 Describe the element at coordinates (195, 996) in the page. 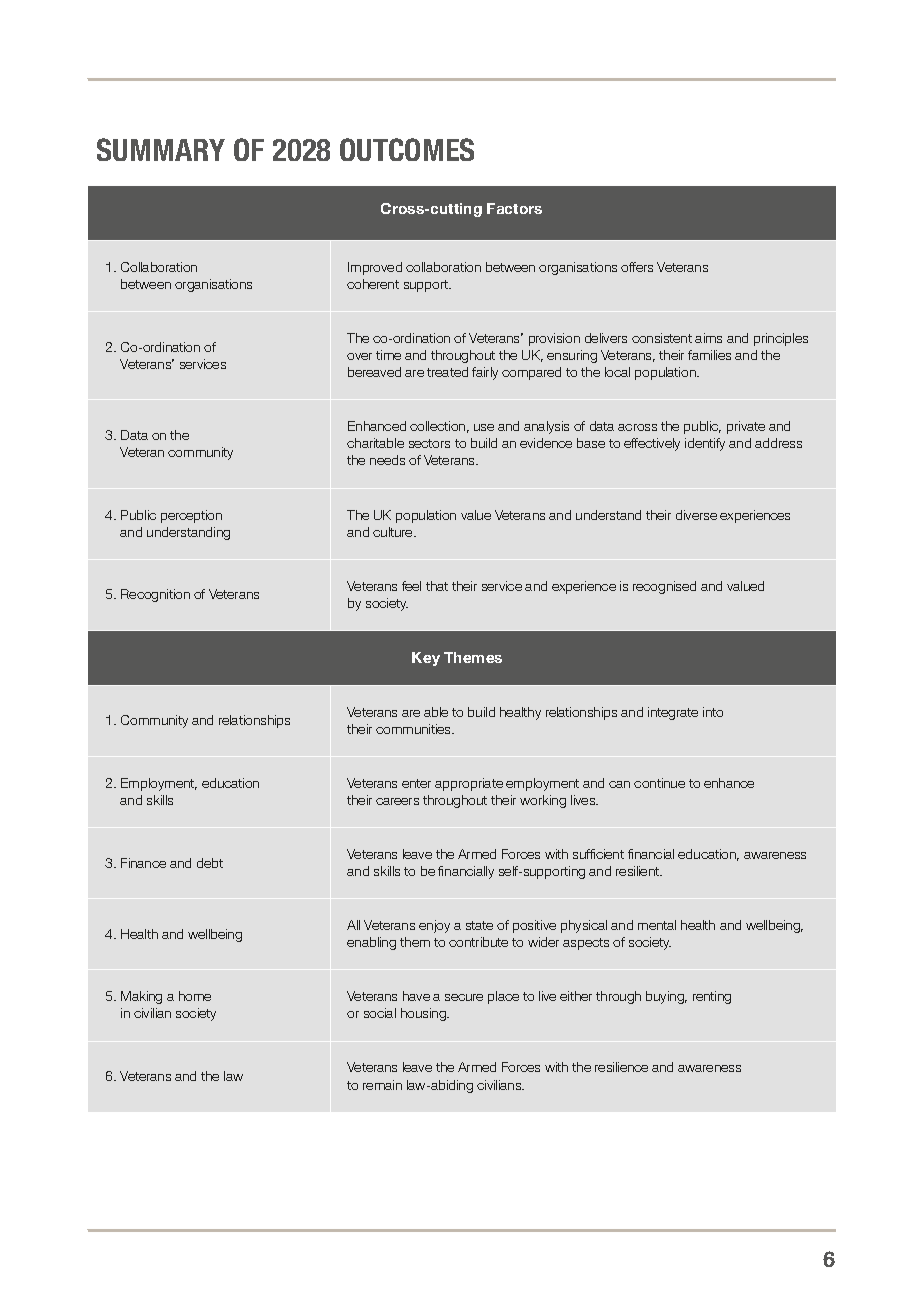

I see `home` at that location.
